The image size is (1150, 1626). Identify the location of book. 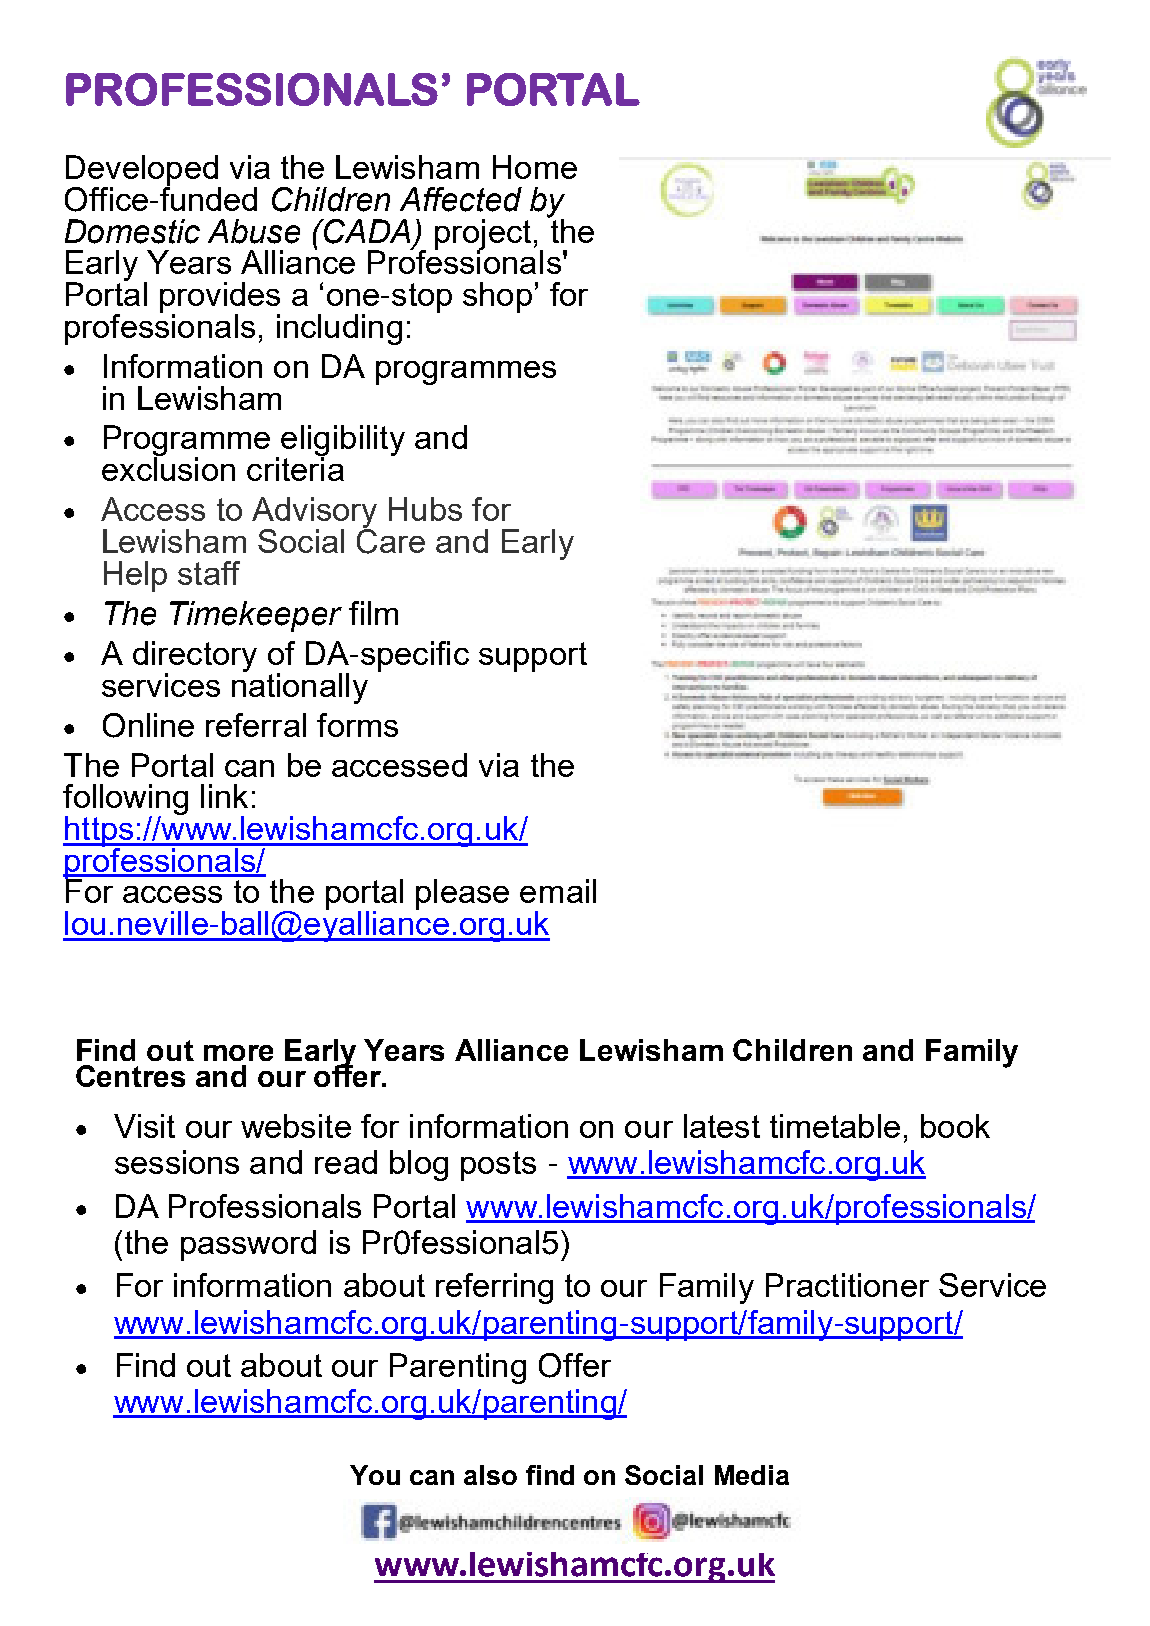
(955, 1126).
